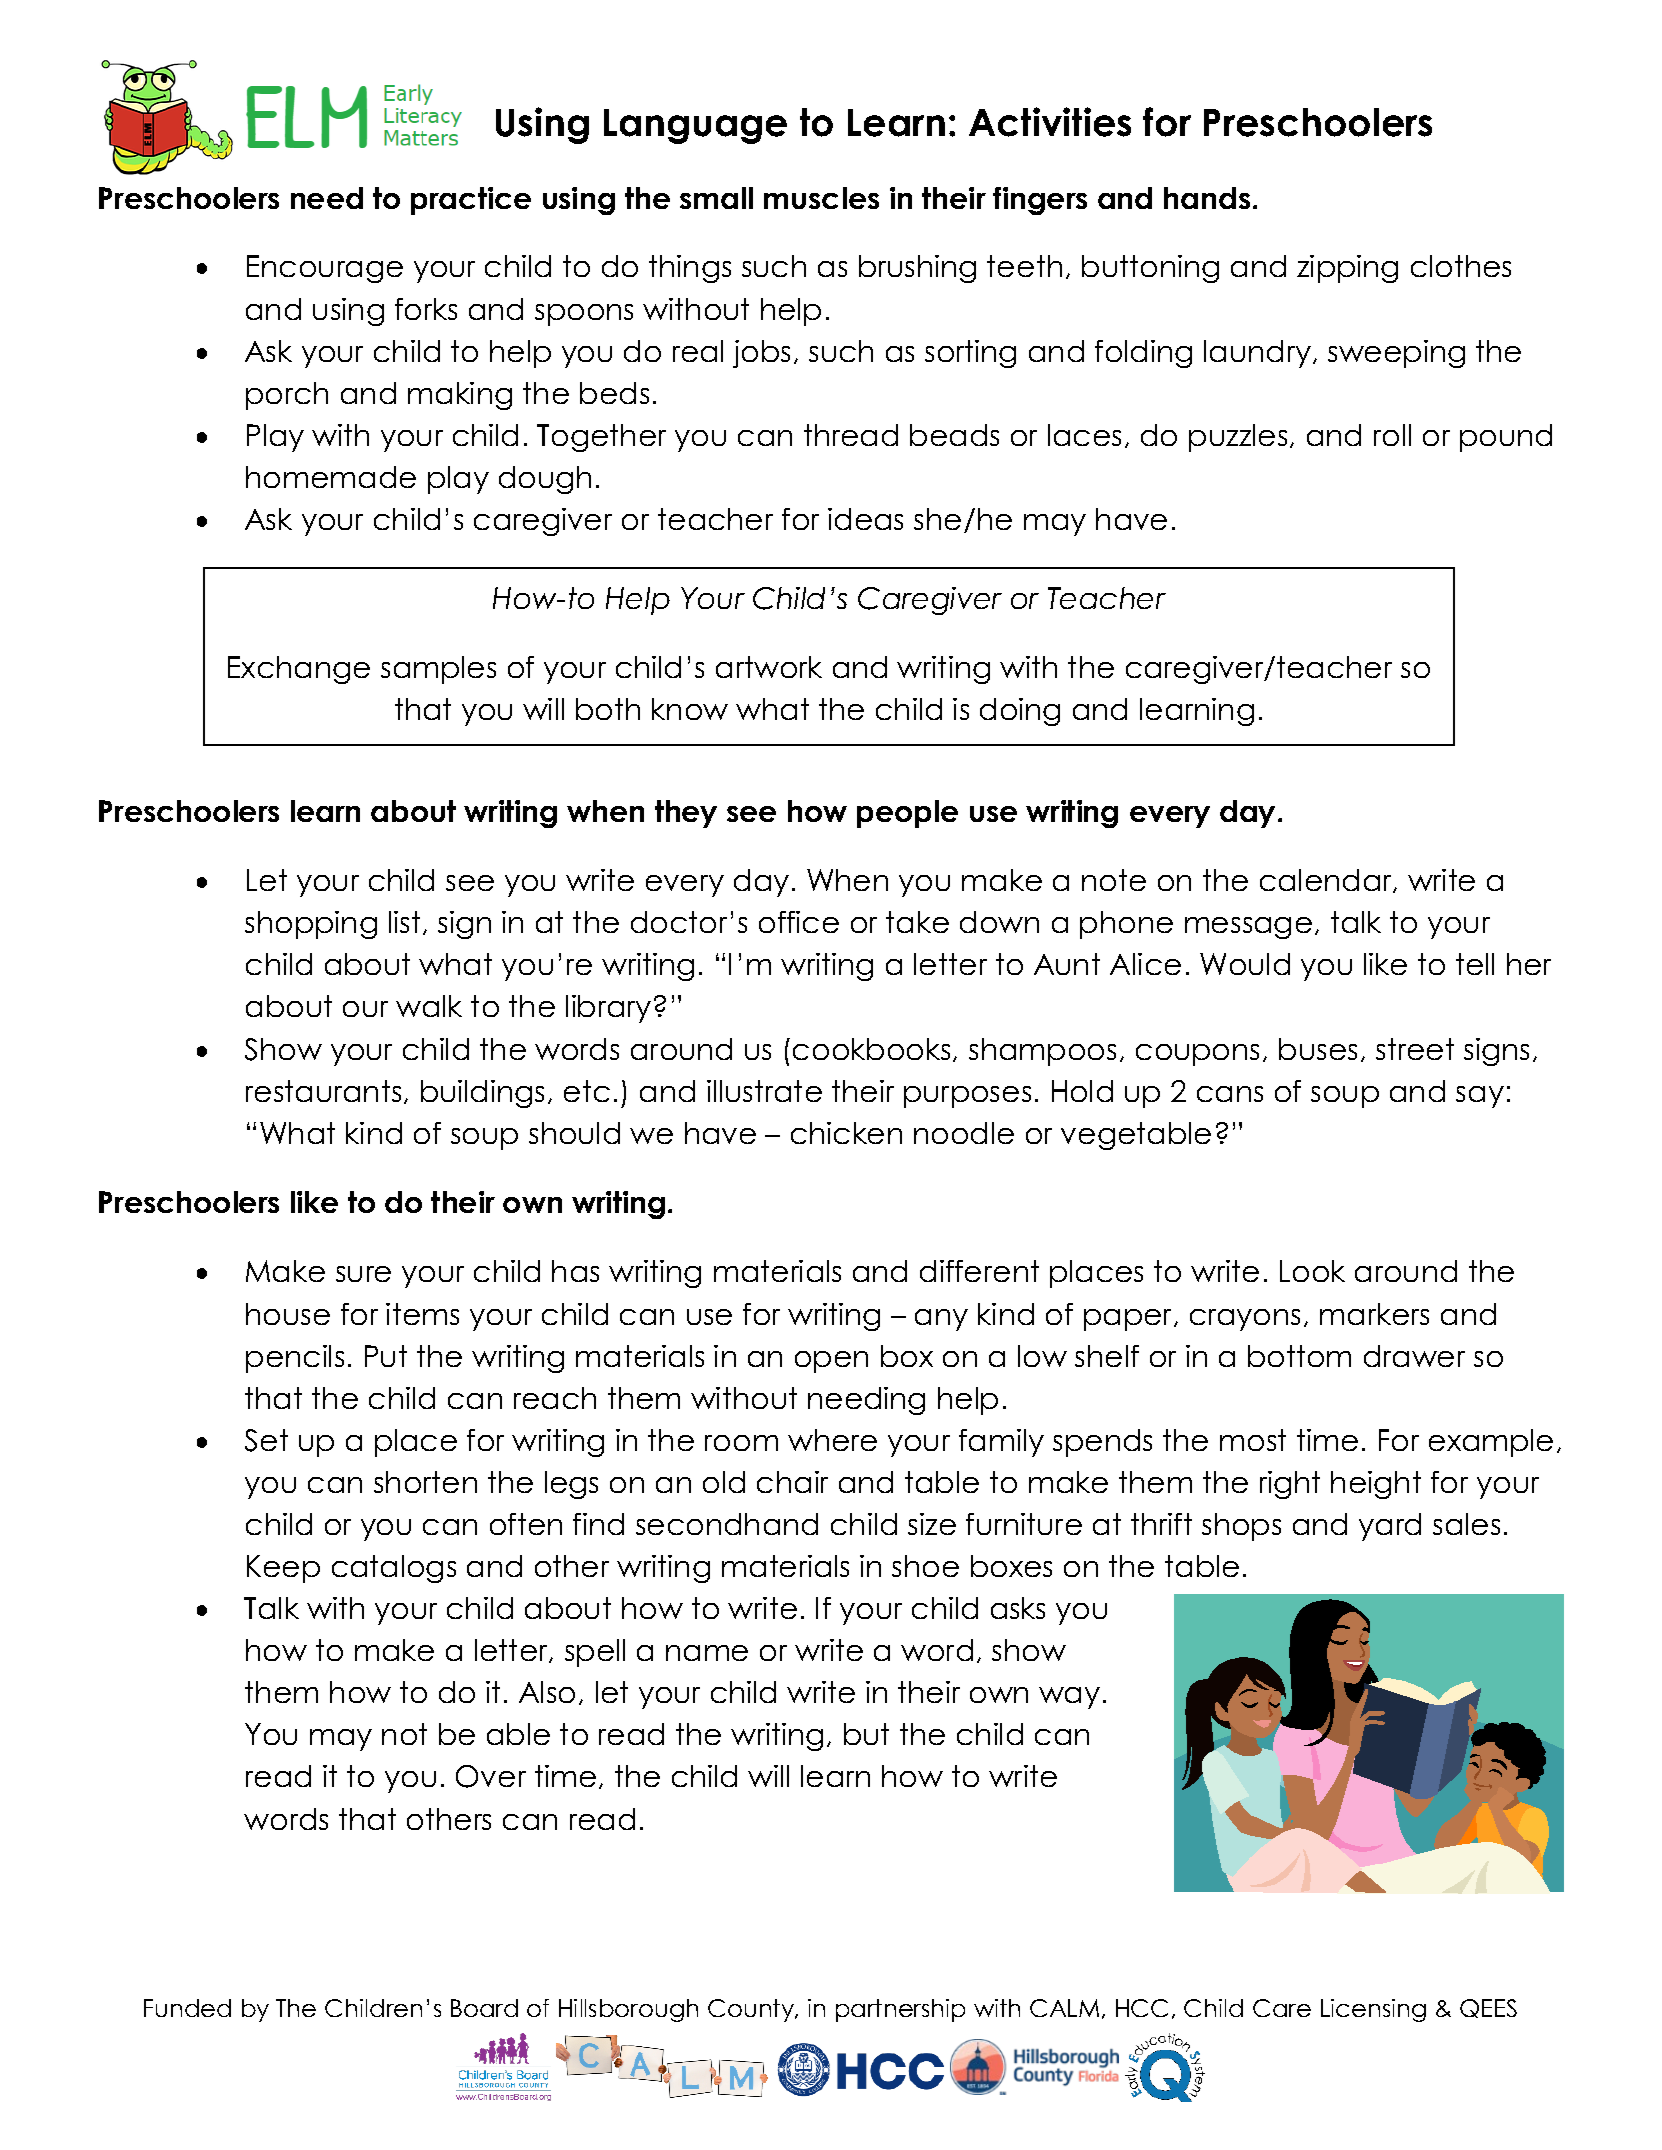 The height and width of the screenshot is (2150, 1662). I want to click on muscles, so click(821, 198).
